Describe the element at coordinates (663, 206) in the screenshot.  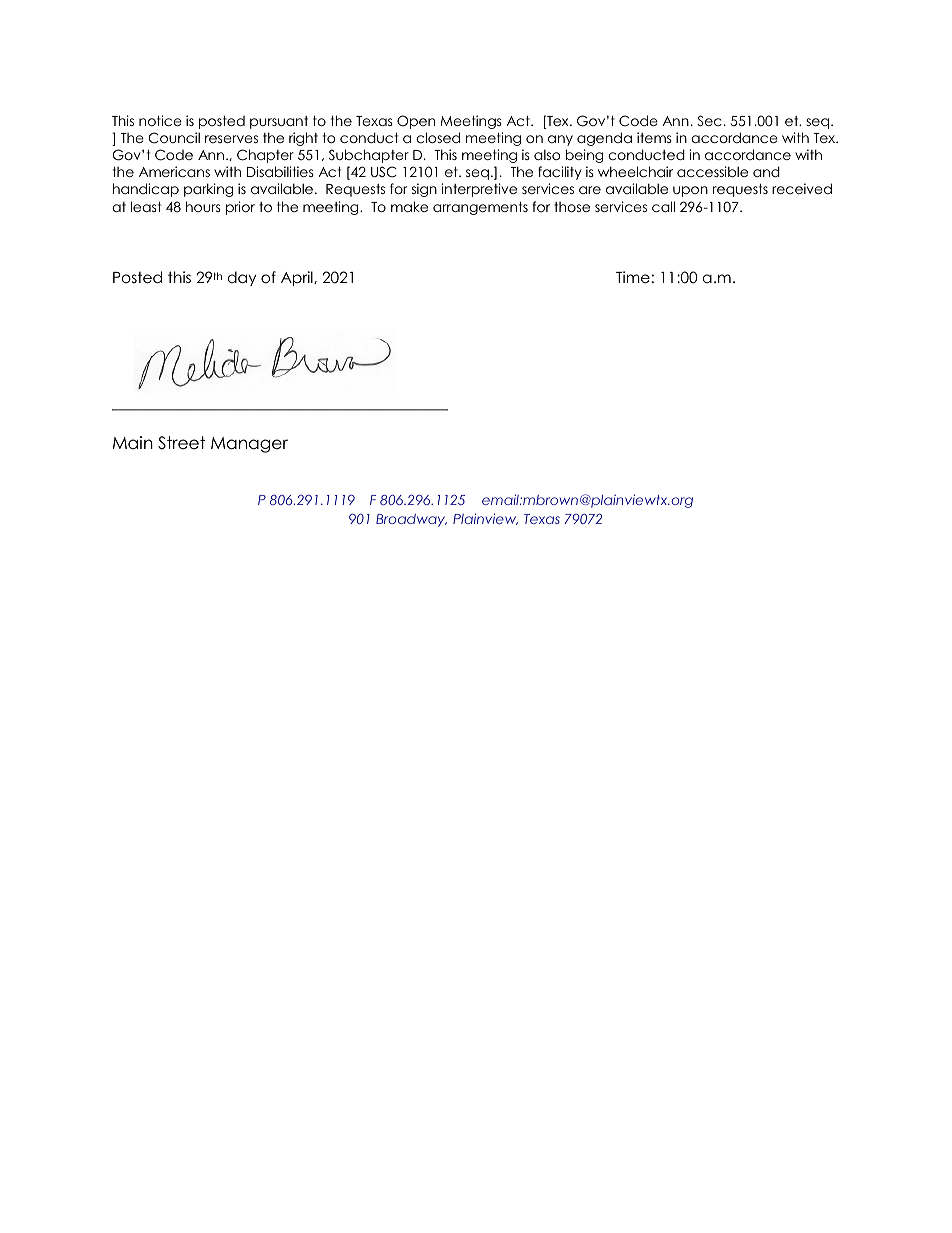
I see `call` at that location.
